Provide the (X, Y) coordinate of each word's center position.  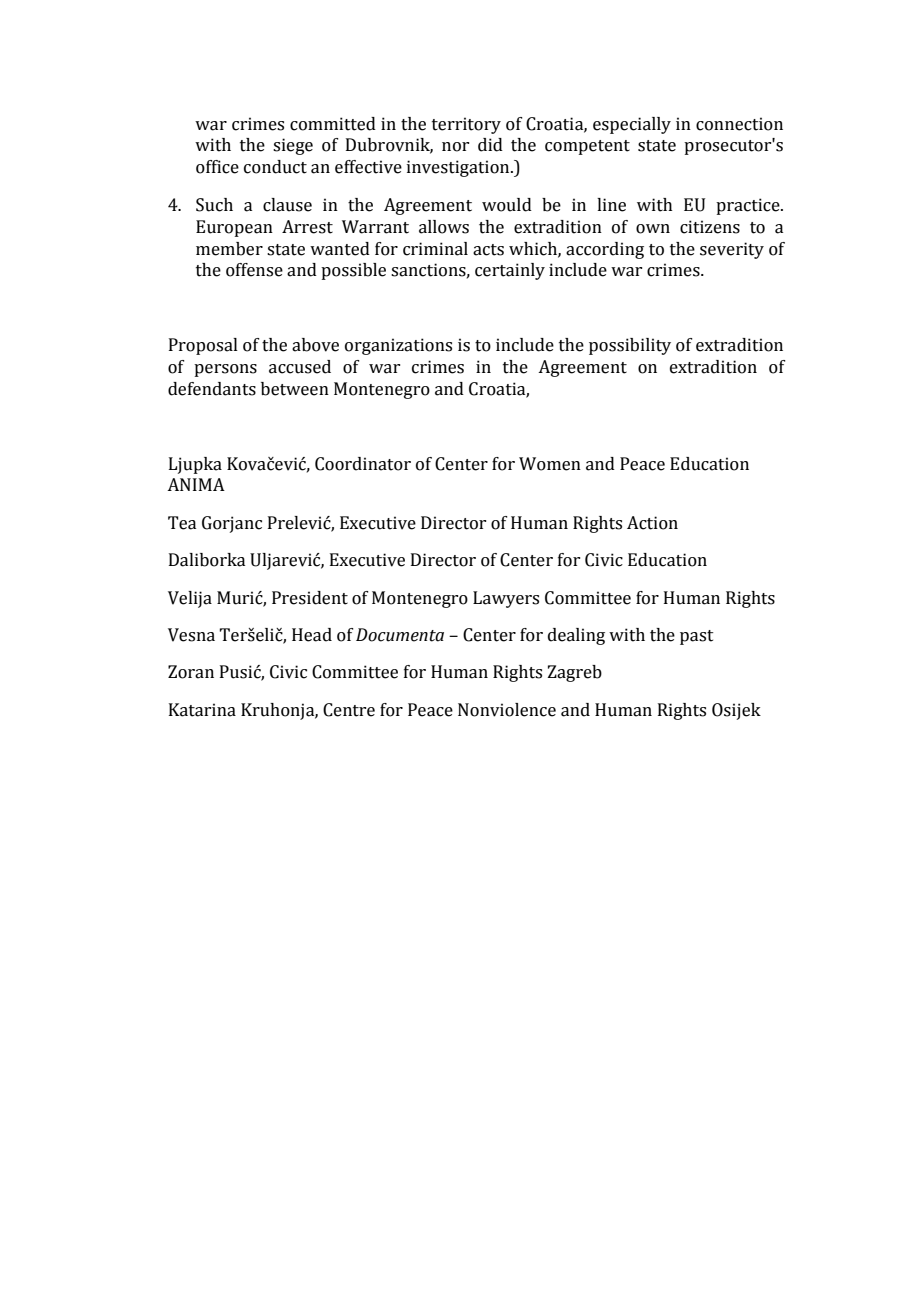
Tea (182, 523)
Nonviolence (507, 710)
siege (293, 146)
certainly (510, 271)
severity (732, 250)
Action (652, 523)
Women (550, 464)
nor (455, 147)
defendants (212, 389)
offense (254, 270)
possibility (630, 346)
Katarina (202, 710)
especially (632, 125)
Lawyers (506, 599)
